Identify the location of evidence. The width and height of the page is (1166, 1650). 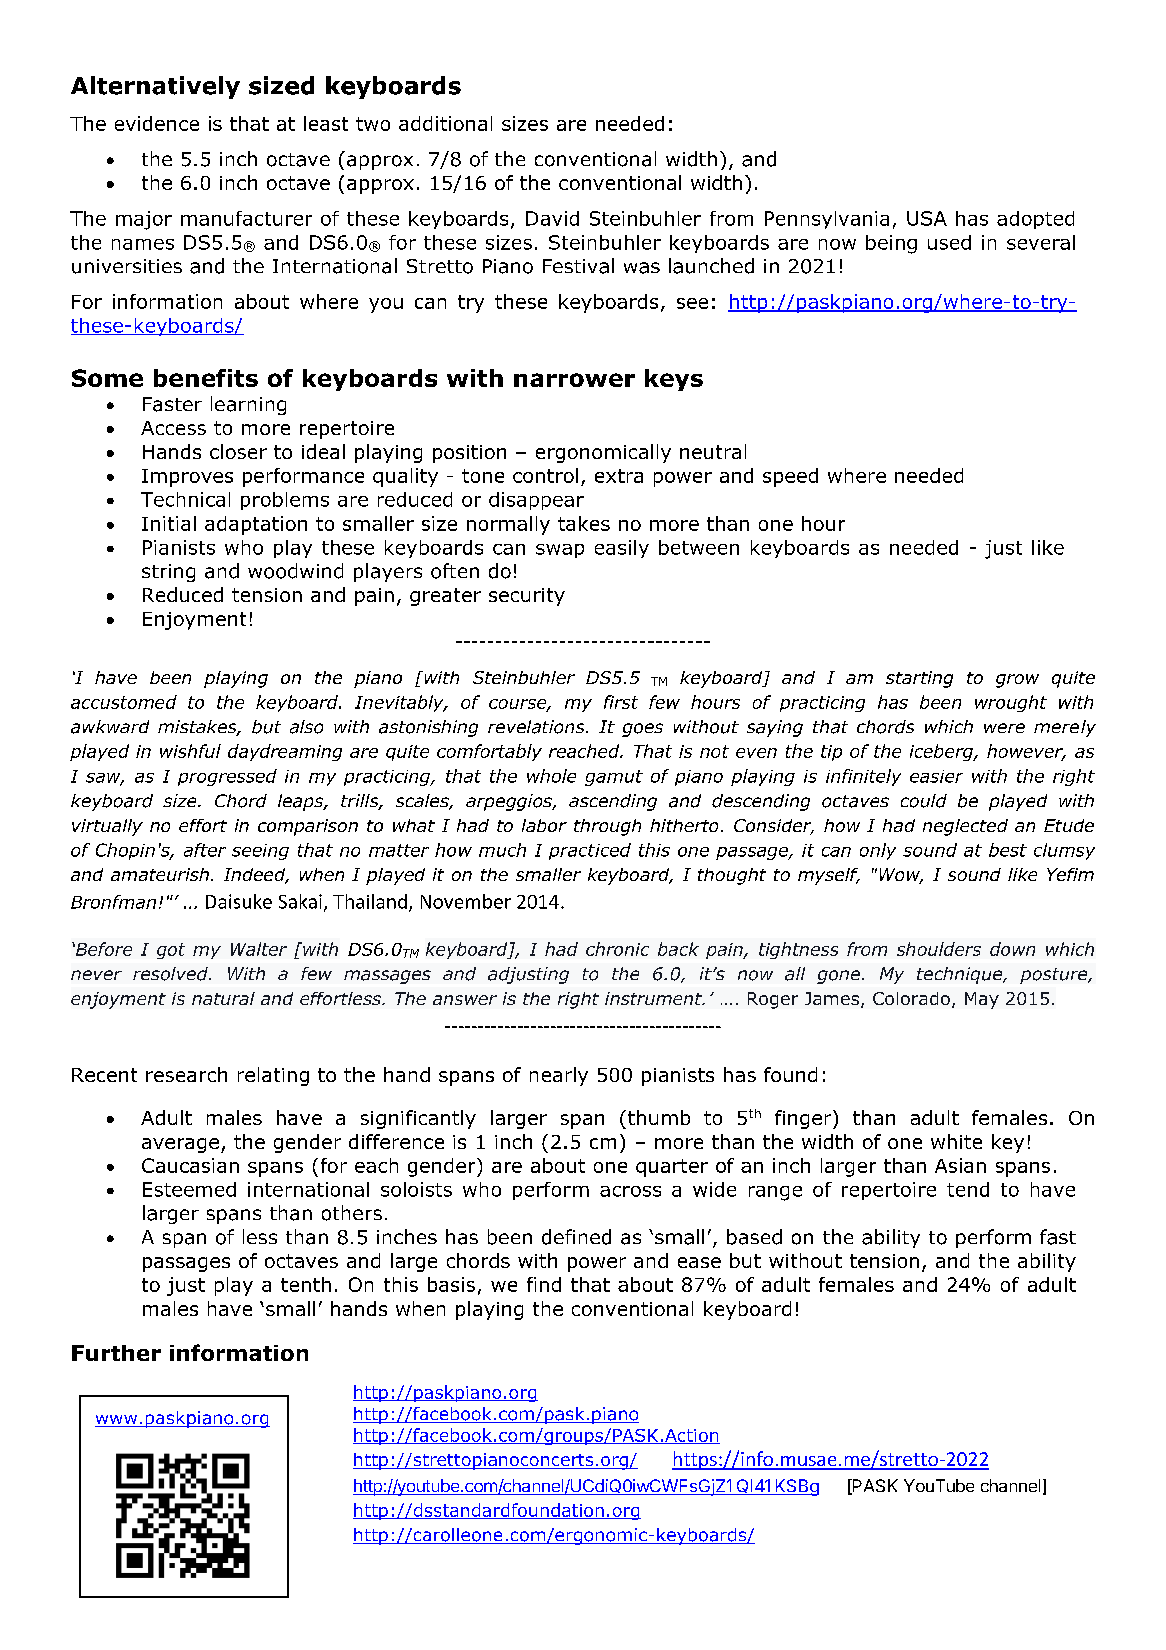
(157, 123).
